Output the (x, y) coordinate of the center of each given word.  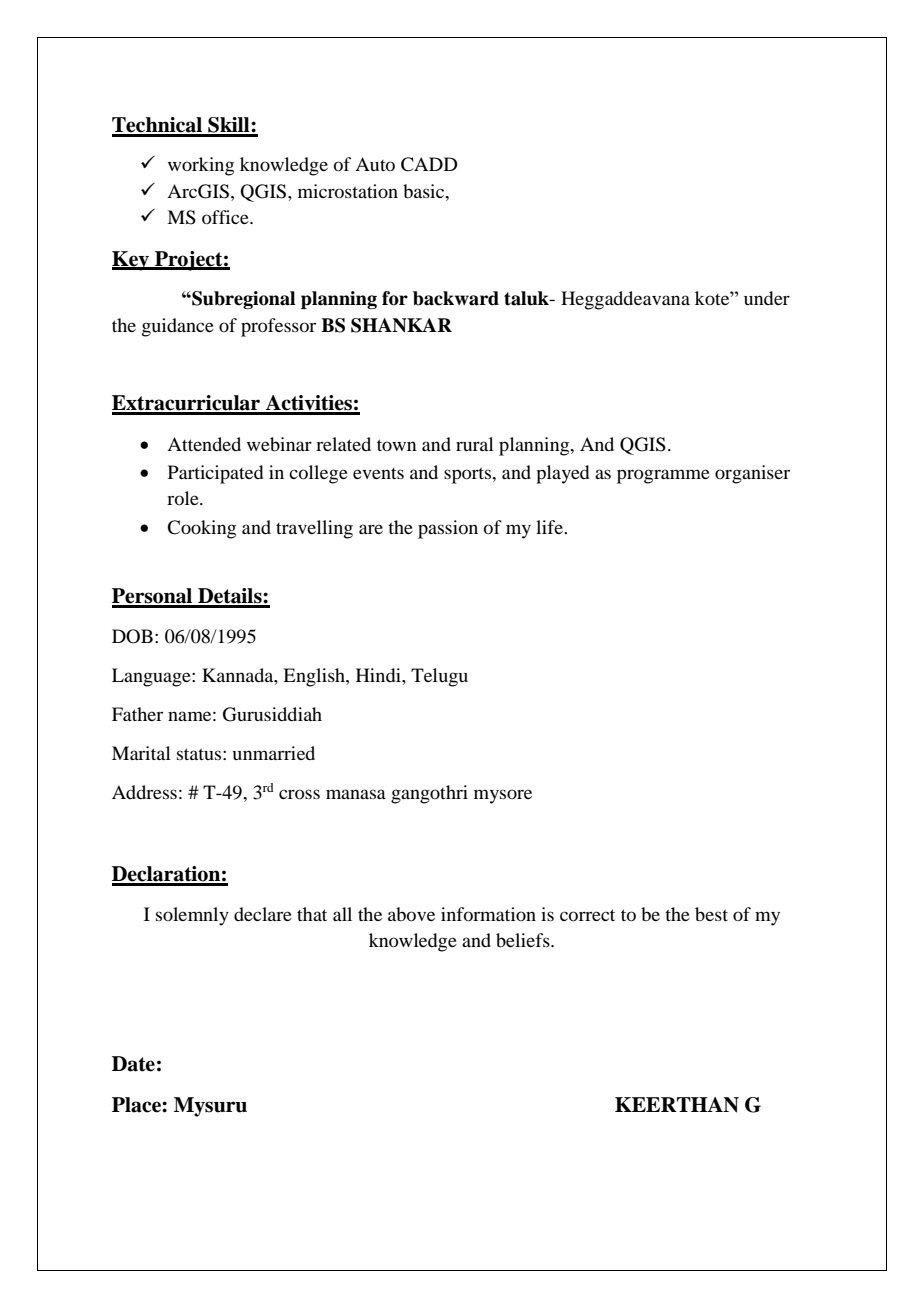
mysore (503, 796)
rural (475, 444)
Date (133, 1064)
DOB (132, 636)
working (201, 166)
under (767, 298)
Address (144, 792)
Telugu (439, 677)
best (711, 914)
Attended (204, 444)
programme (663, 476)
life (550, 527)
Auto (375, 164)
